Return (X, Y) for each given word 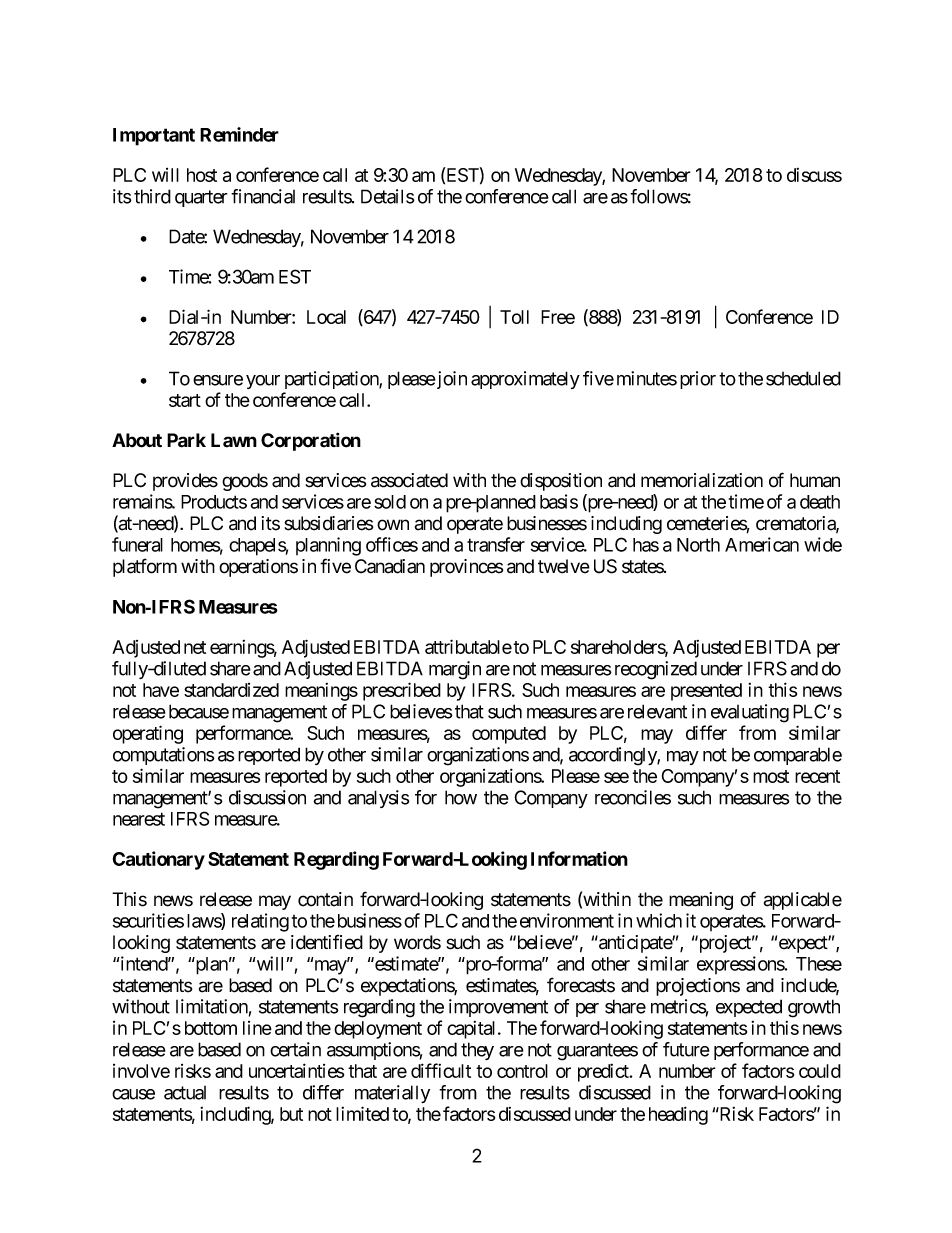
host (202, 175)
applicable (803, 901)
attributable (468, 646)
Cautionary (159, 860)
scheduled (803, 378)
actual (185, 1093)
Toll (514, 317)
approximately (525, 380)
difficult (441, 1070)
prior (698, 380)
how (461, 797)
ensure (218, 380)
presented (706, 692)
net (195, 647)
